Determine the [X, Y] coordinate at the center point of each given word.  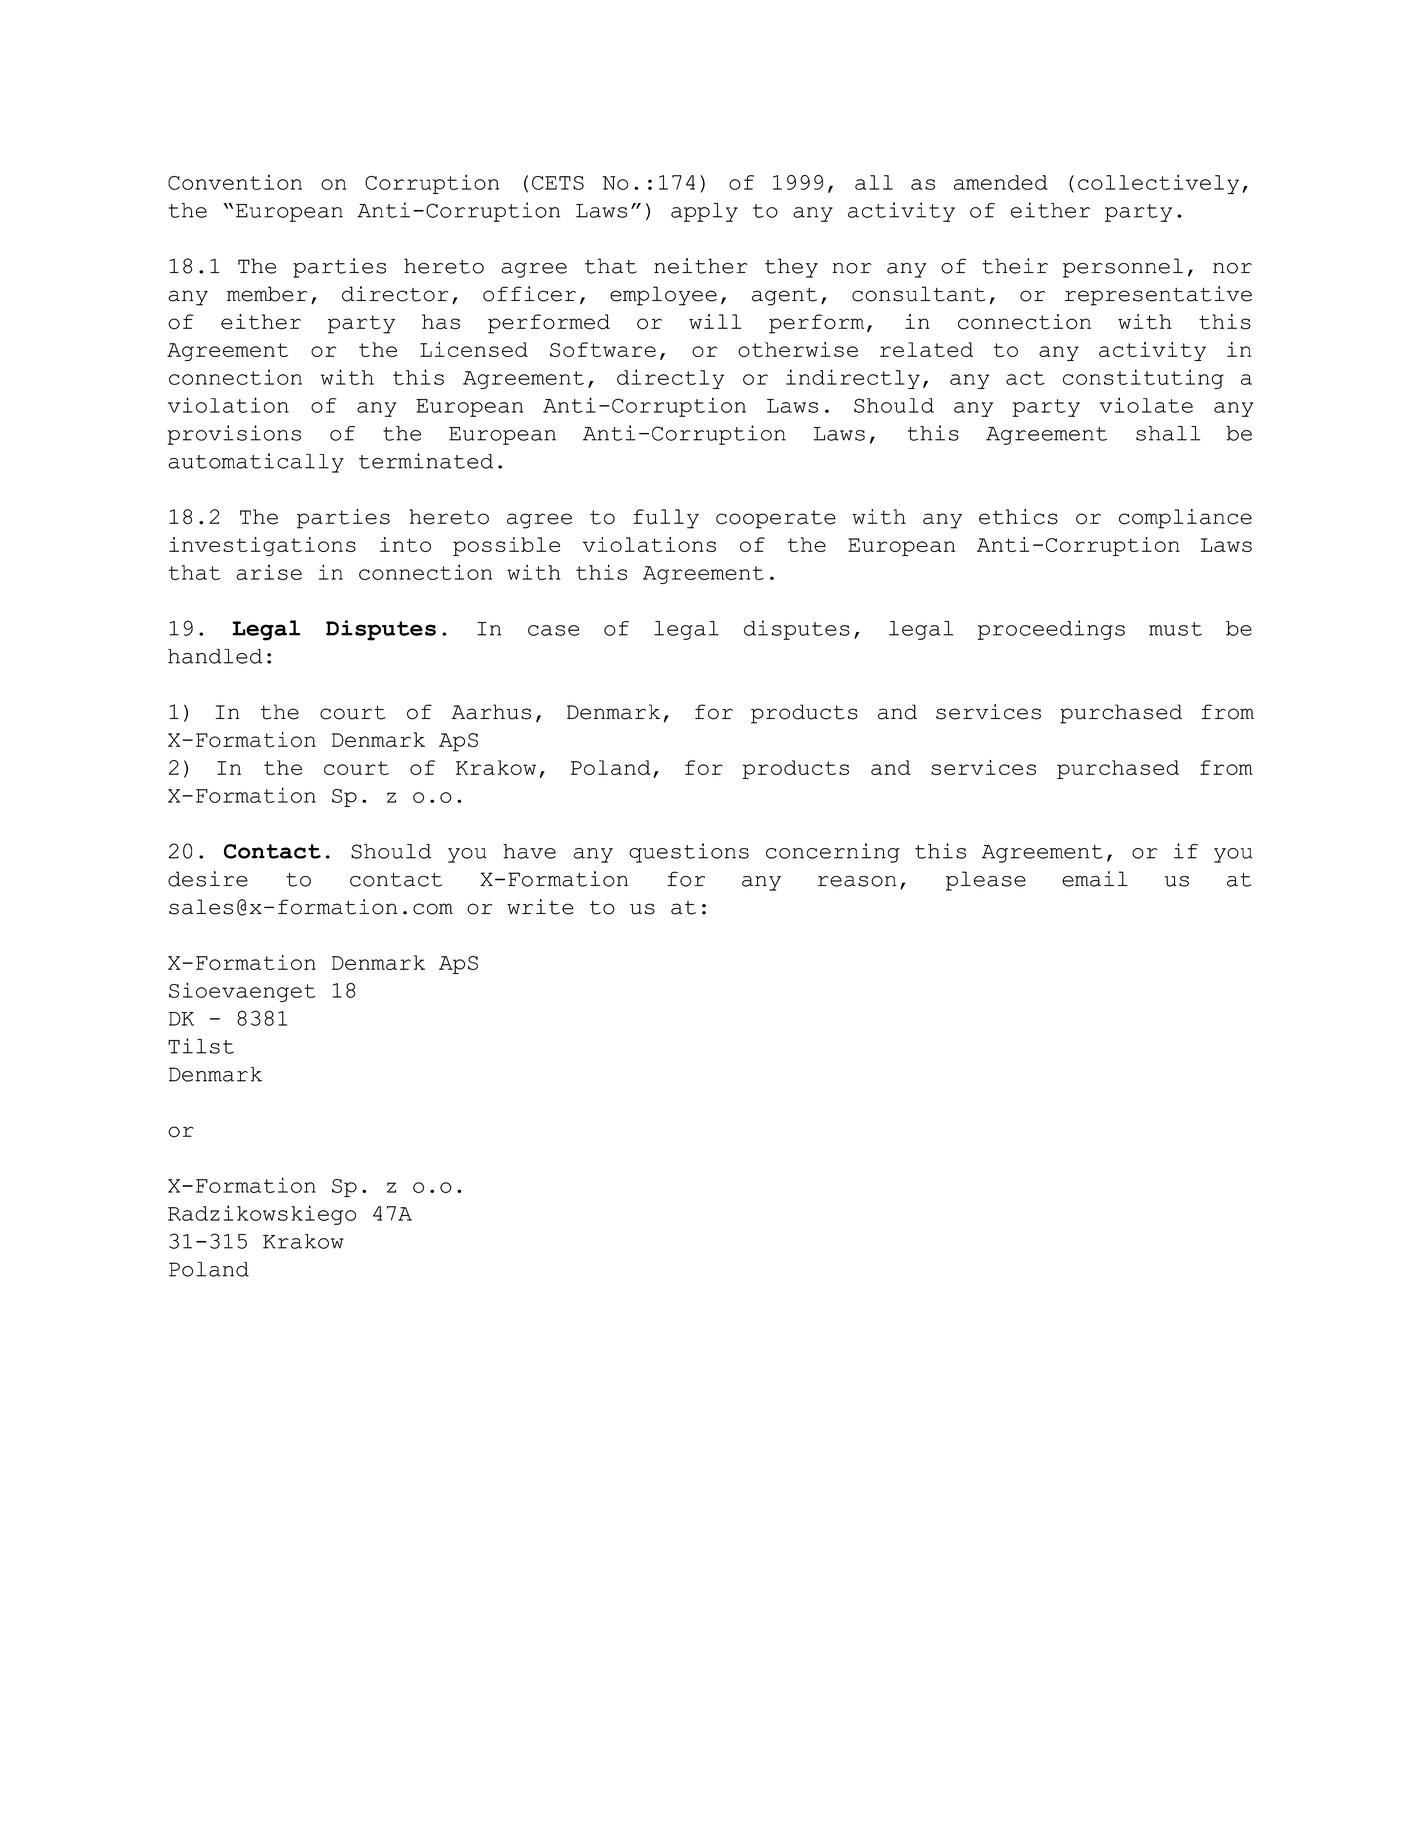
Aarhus [491, 712]
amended [1001, 182]
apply [704, 212]
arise [269, 572]
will [715, 321]
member [267, 294]
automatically [256, 463]
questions [689, 853]
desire [208, 879]
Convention [235, 182]
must [1175, 629]
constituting [1143, 379]
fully [666, 519]
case [553, 630]
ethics [1018, 517]
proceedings [1051, 630]
